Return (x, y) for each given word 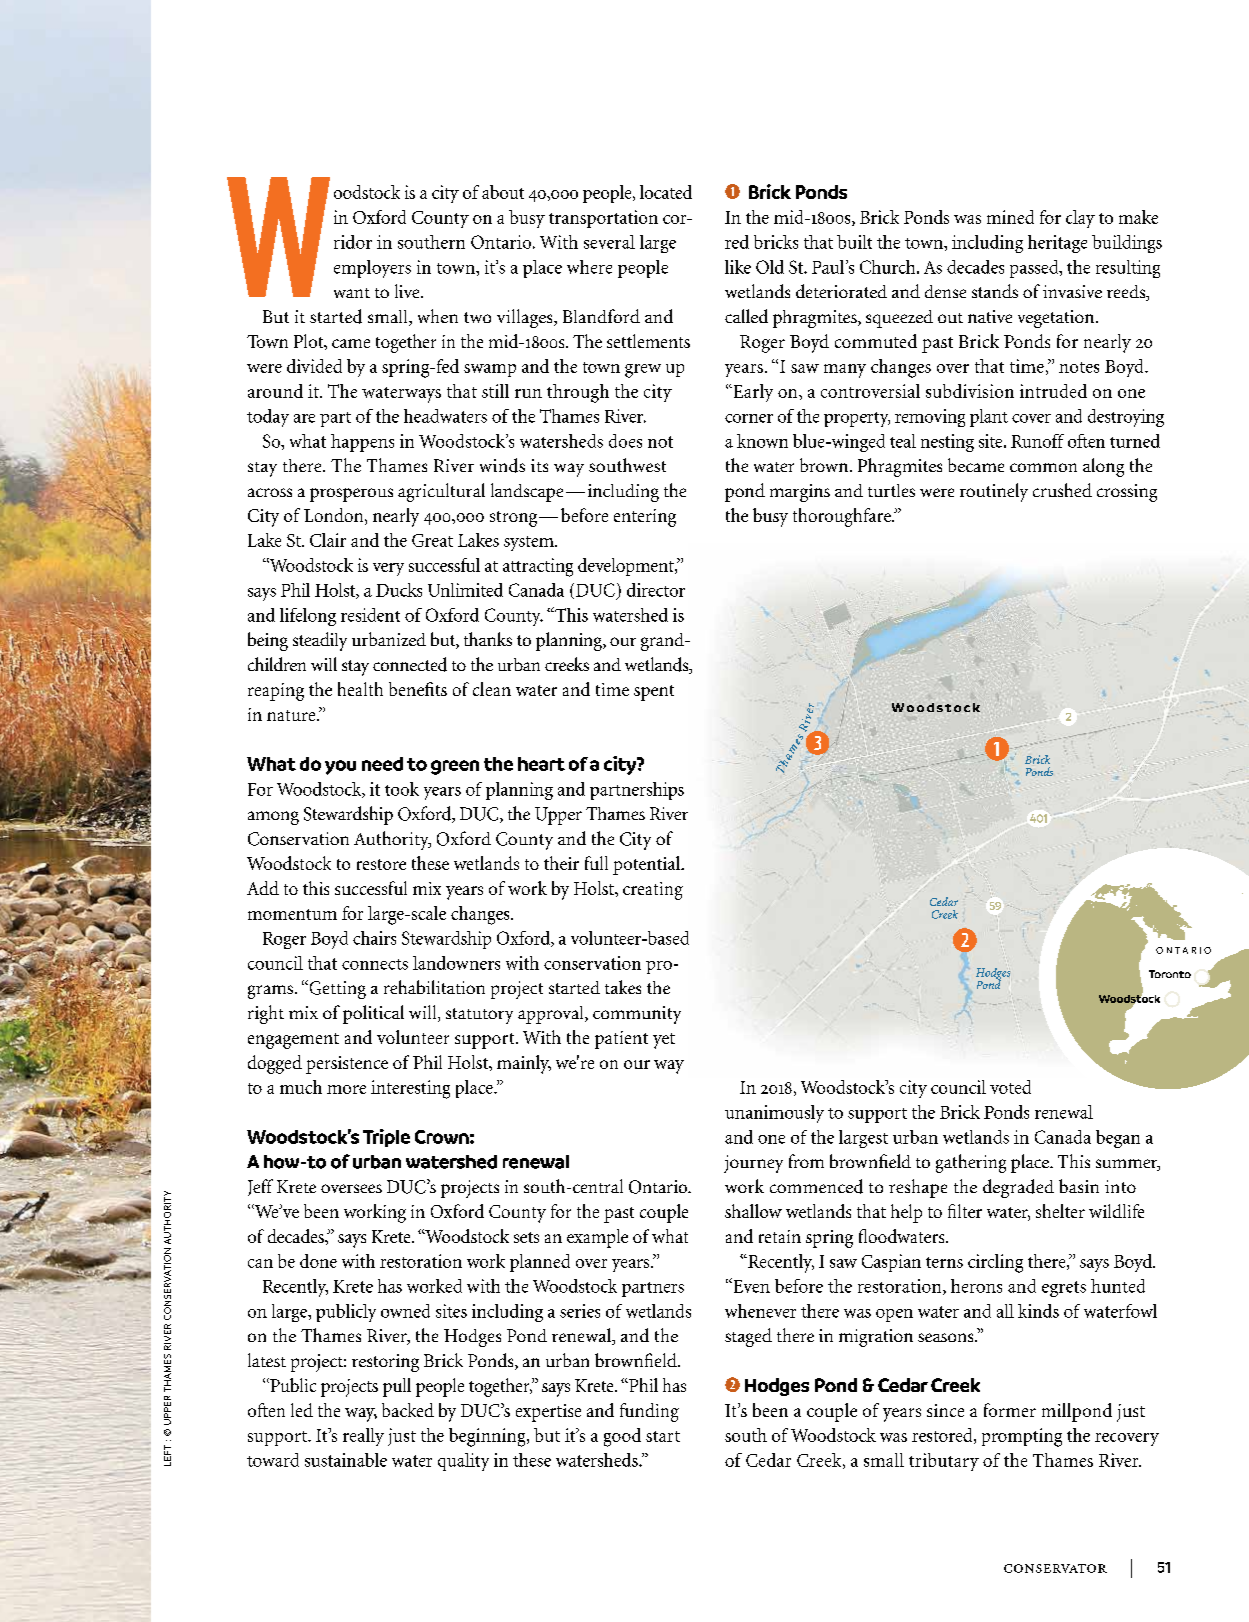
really (363, 1437)
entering (645, 518)
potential (647, 865)
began (1118, 1139)
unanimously (774, 1114)
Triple (386, 1138)
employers (372, 269)
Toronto (1170, 974)
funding (649, 1412)
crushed (1062, 490)
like (738, 267)
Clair (328, 540)
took (402, 789)
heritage (1057, 244)
